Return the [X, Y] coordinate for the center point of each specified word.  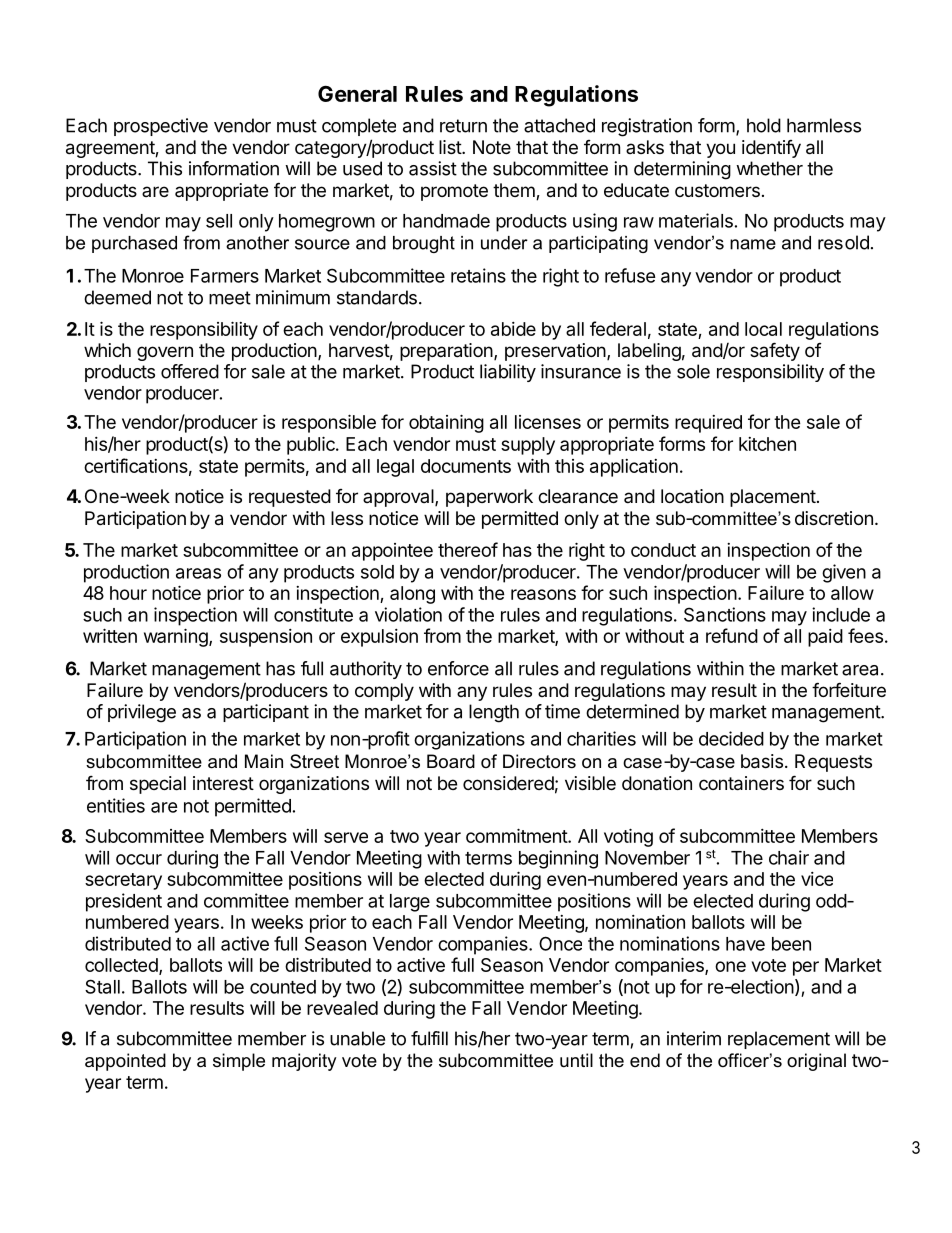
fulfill [429, 1038]
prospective [161, 127]
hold [764, 125]
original [816, 1062]
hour [128, 593]
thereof [468, 549]
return [463, 126]
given [844, 573]
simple [239, 1062]
